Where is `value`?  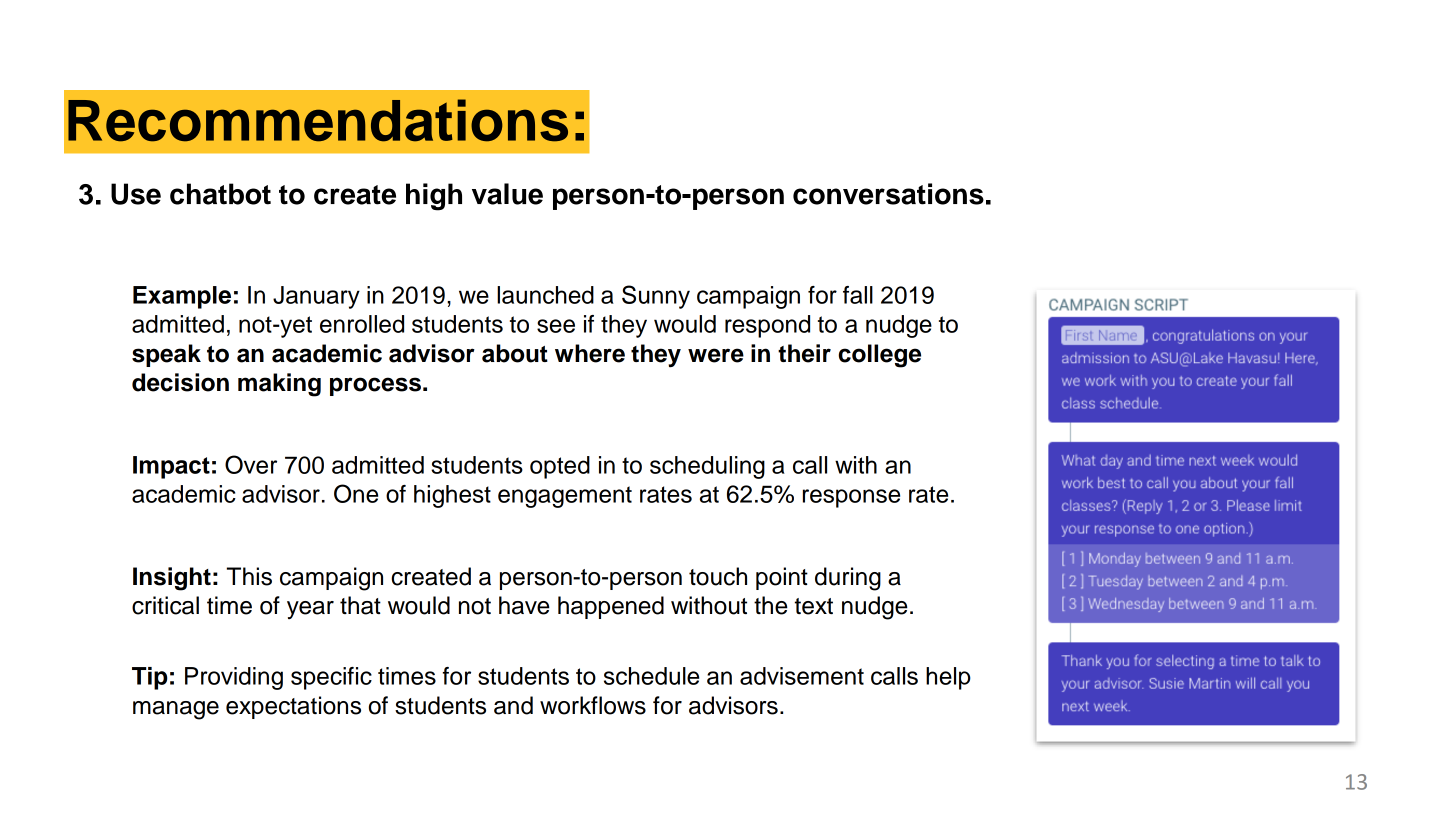
value is located at coordinates (507, 194).
